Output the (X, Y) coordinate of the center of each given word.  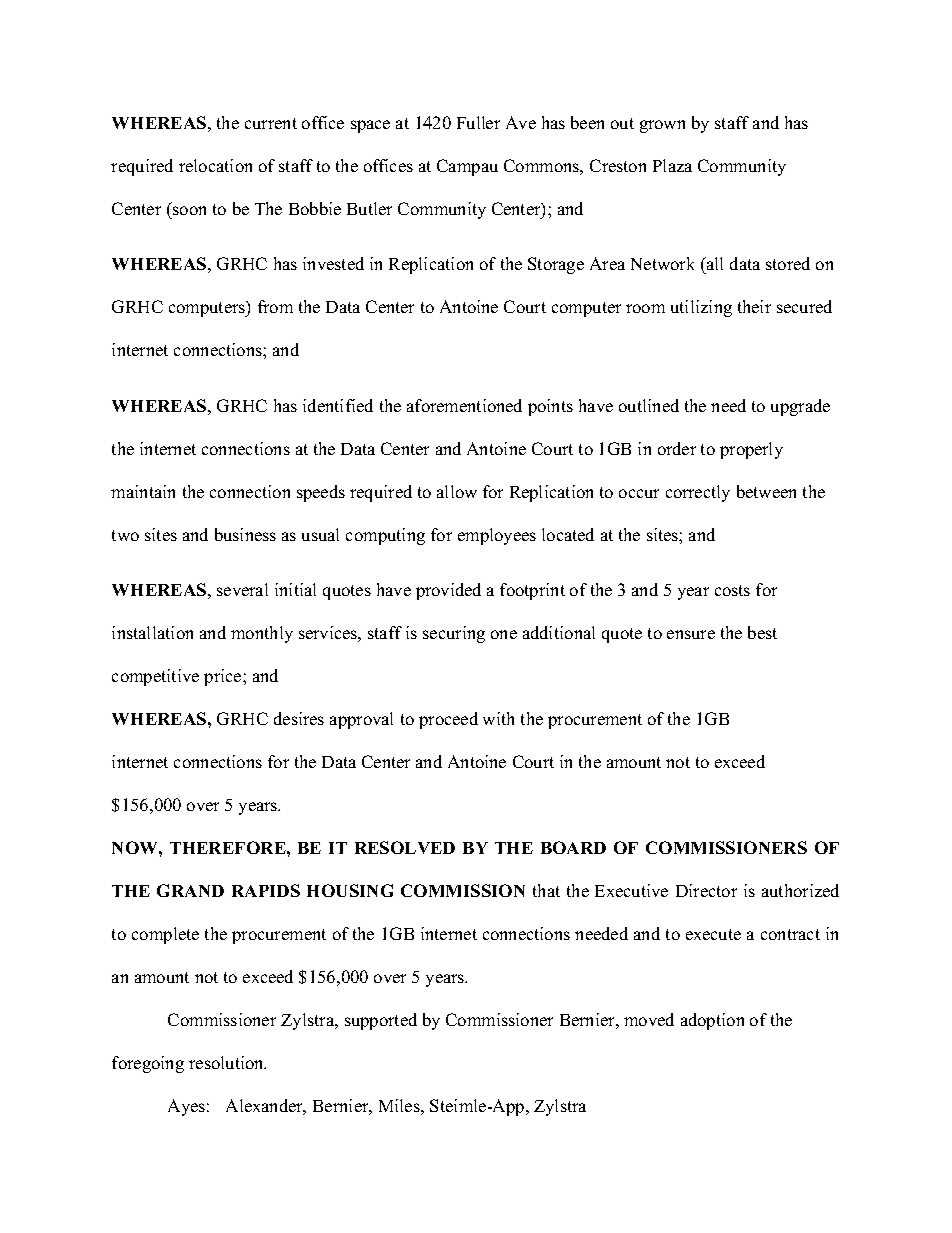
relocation (215, 165)
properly (751, 450)
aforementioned (464, 405)
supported (381, 1021)
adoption (712, 1021)
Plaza (672, 165)
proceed (448, 720)
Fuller (478, 122)
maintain (143, 491)
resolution (227, 1062)
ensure (691, 634)
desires (299, 718)
